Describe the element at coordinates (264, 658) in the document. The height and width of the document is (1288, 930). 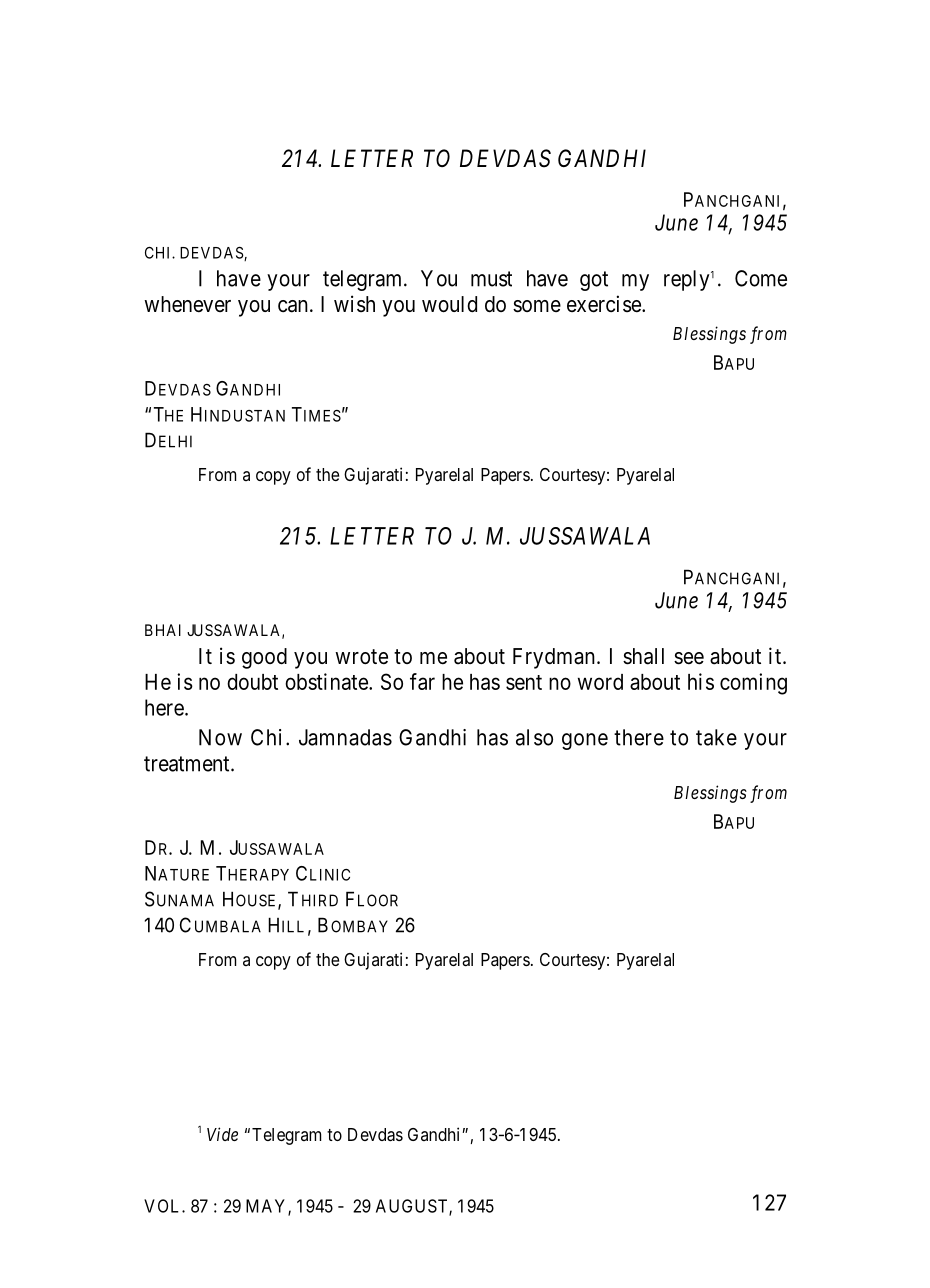
I see `good` at that location.
